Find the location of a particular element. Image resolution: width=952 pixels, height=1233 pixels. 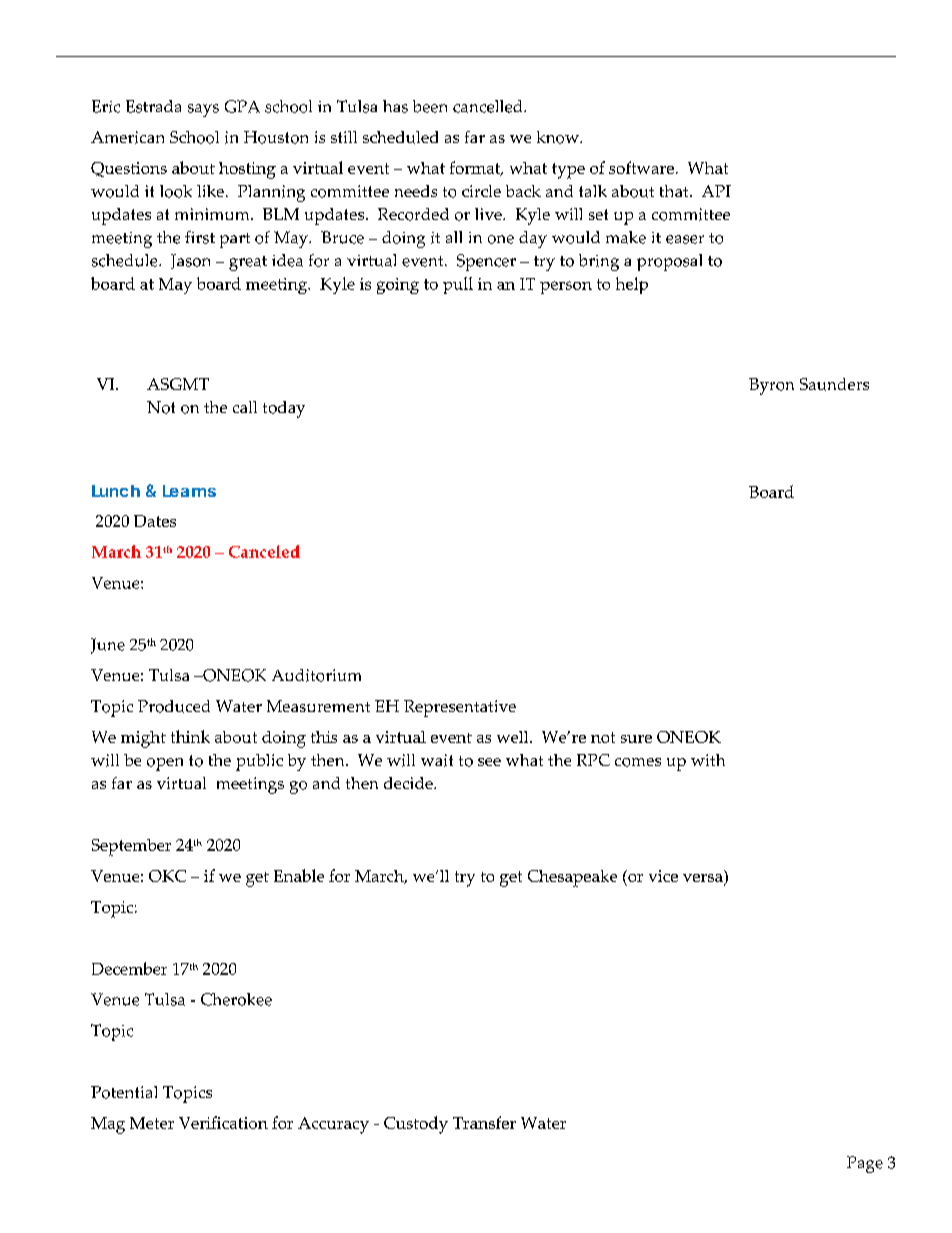

format is located at coordinates (476, 168).
